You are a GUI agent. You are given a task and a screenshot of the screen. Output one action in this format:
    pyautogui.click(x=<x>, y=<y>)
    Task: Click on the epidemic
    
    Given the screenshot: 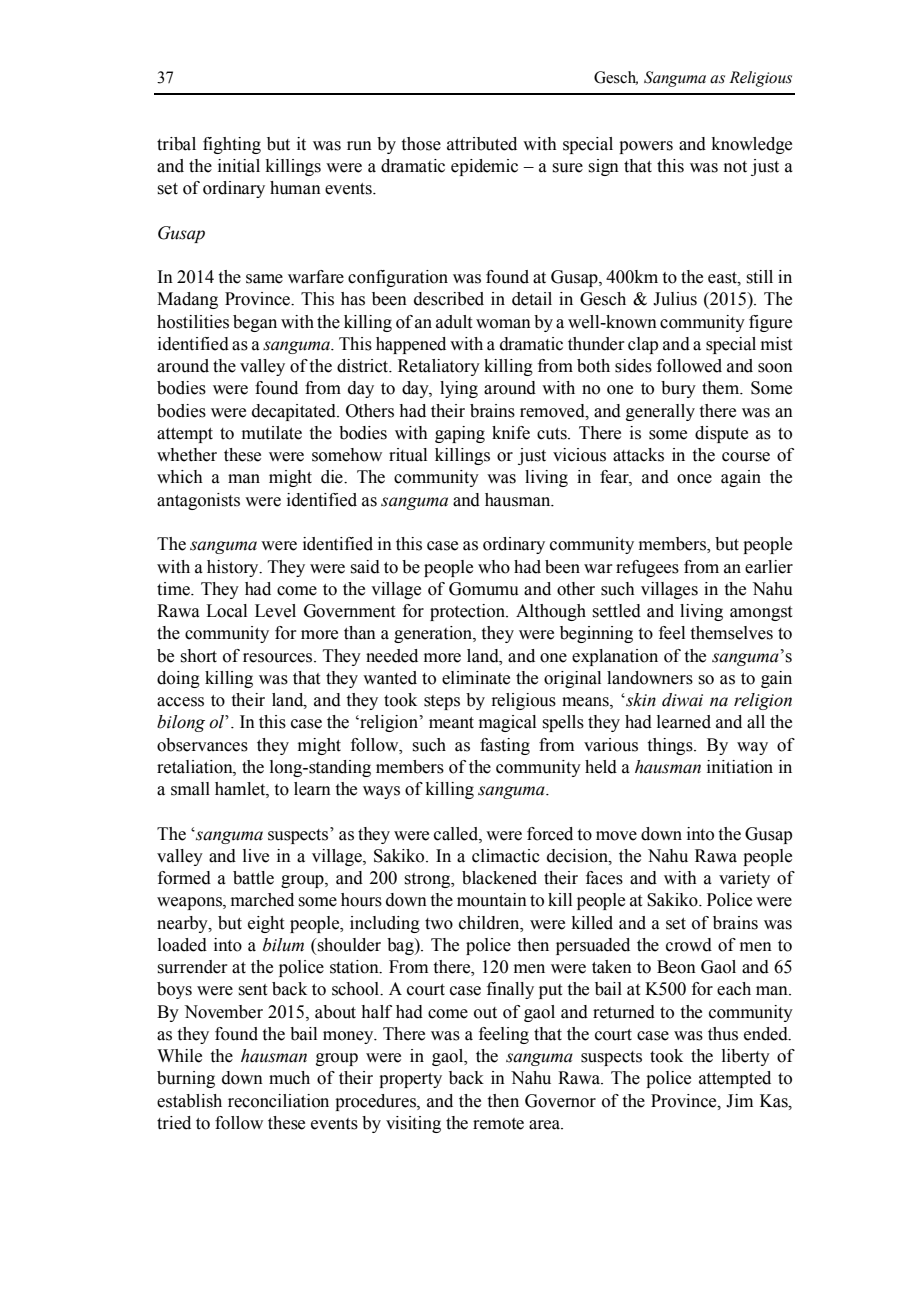 What is the action you would take?
    pyautogui.click(x=484, y=167)
